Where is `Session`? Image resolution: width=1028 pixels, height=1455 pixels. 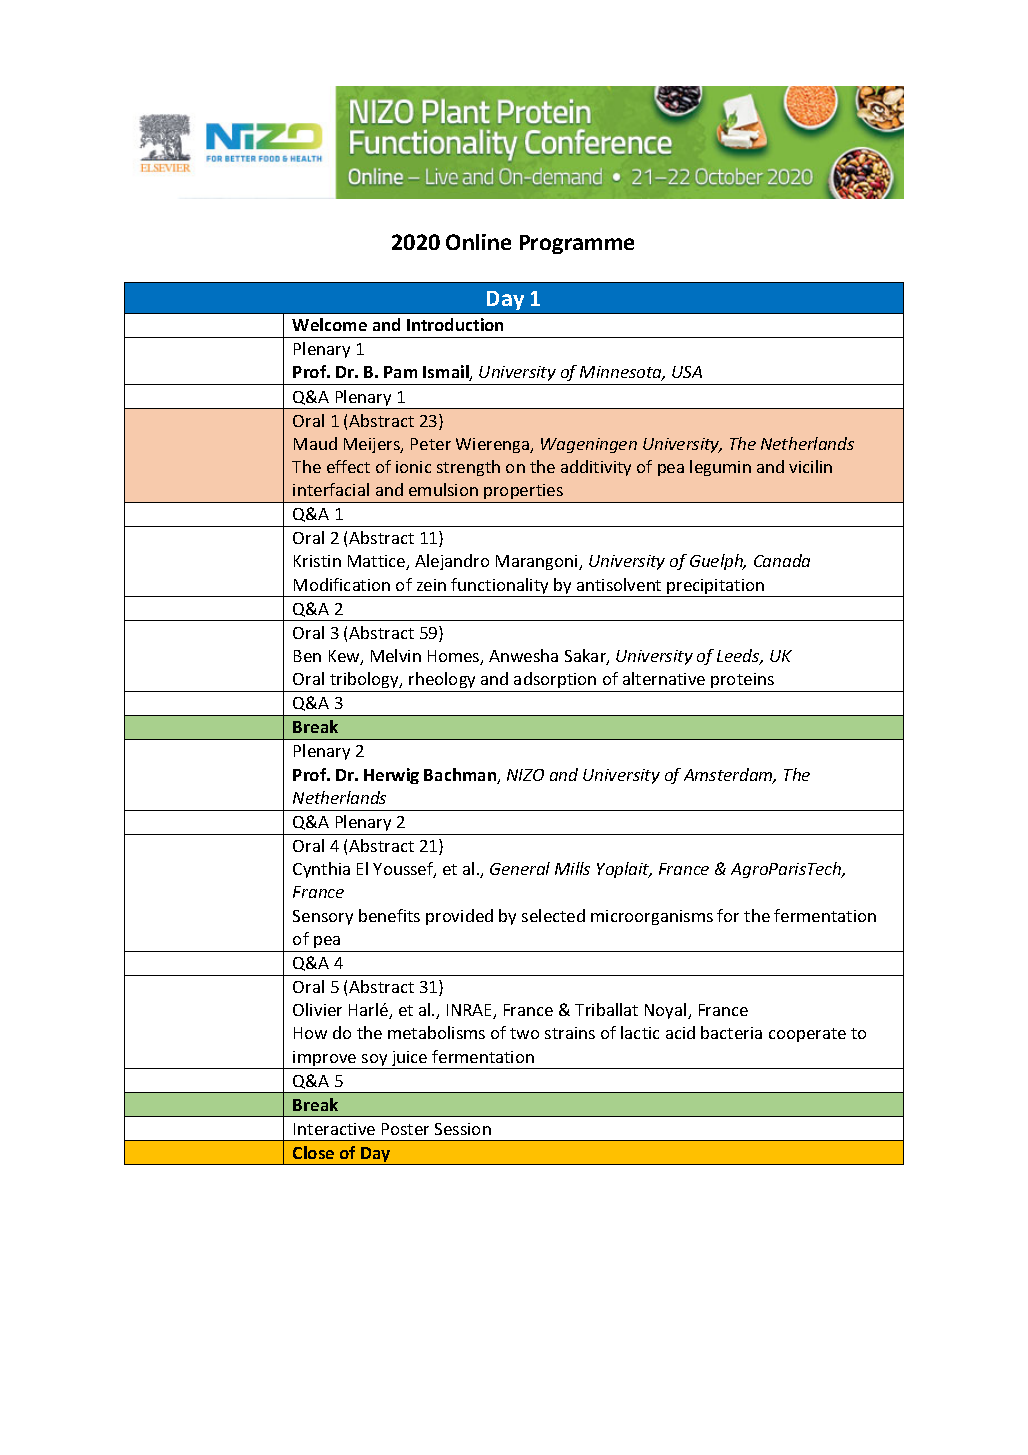 Session is located at coordinates (463, 1129).
